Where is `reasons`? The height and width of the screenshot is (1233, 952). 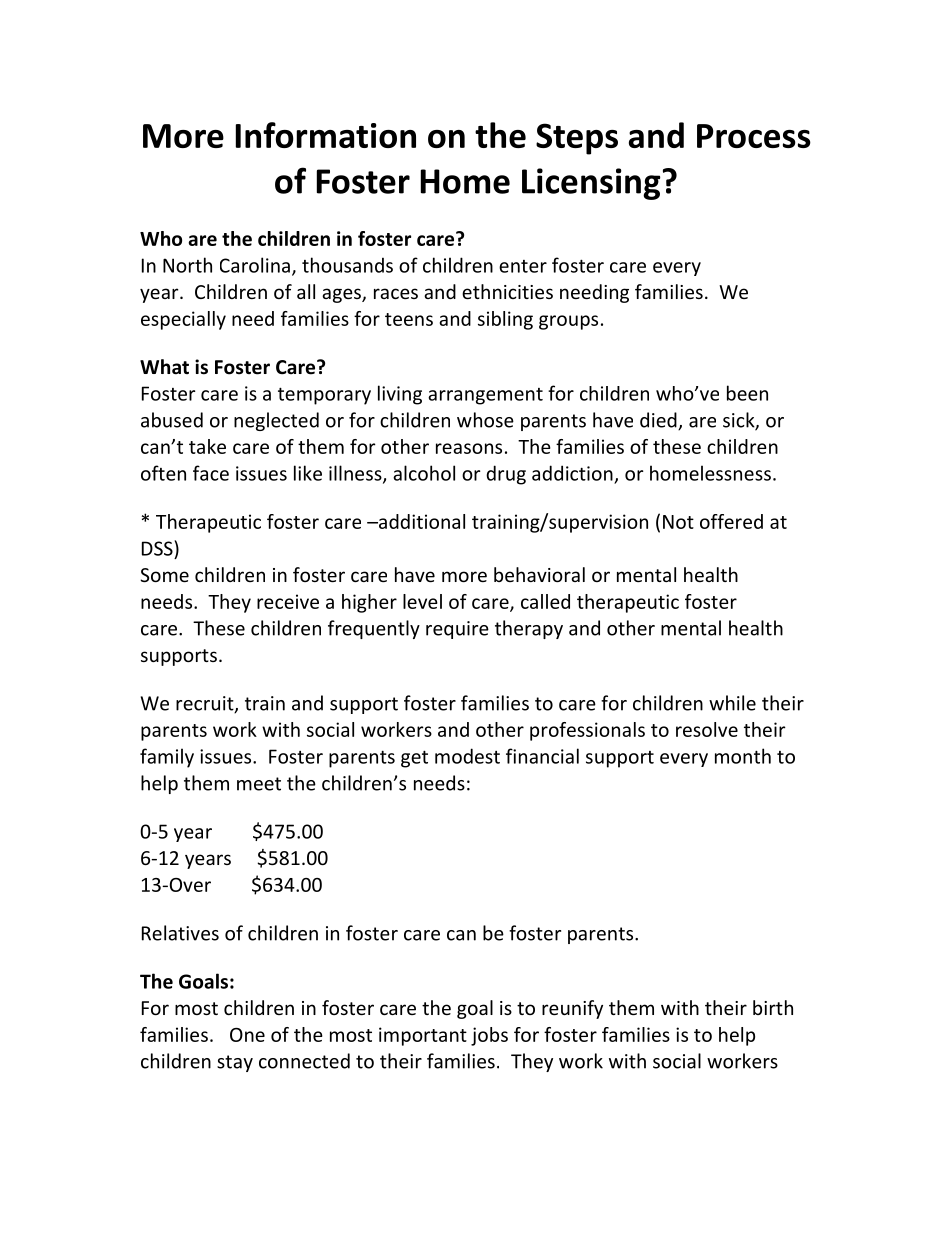
reasons is located at coordinates (469, 448).
